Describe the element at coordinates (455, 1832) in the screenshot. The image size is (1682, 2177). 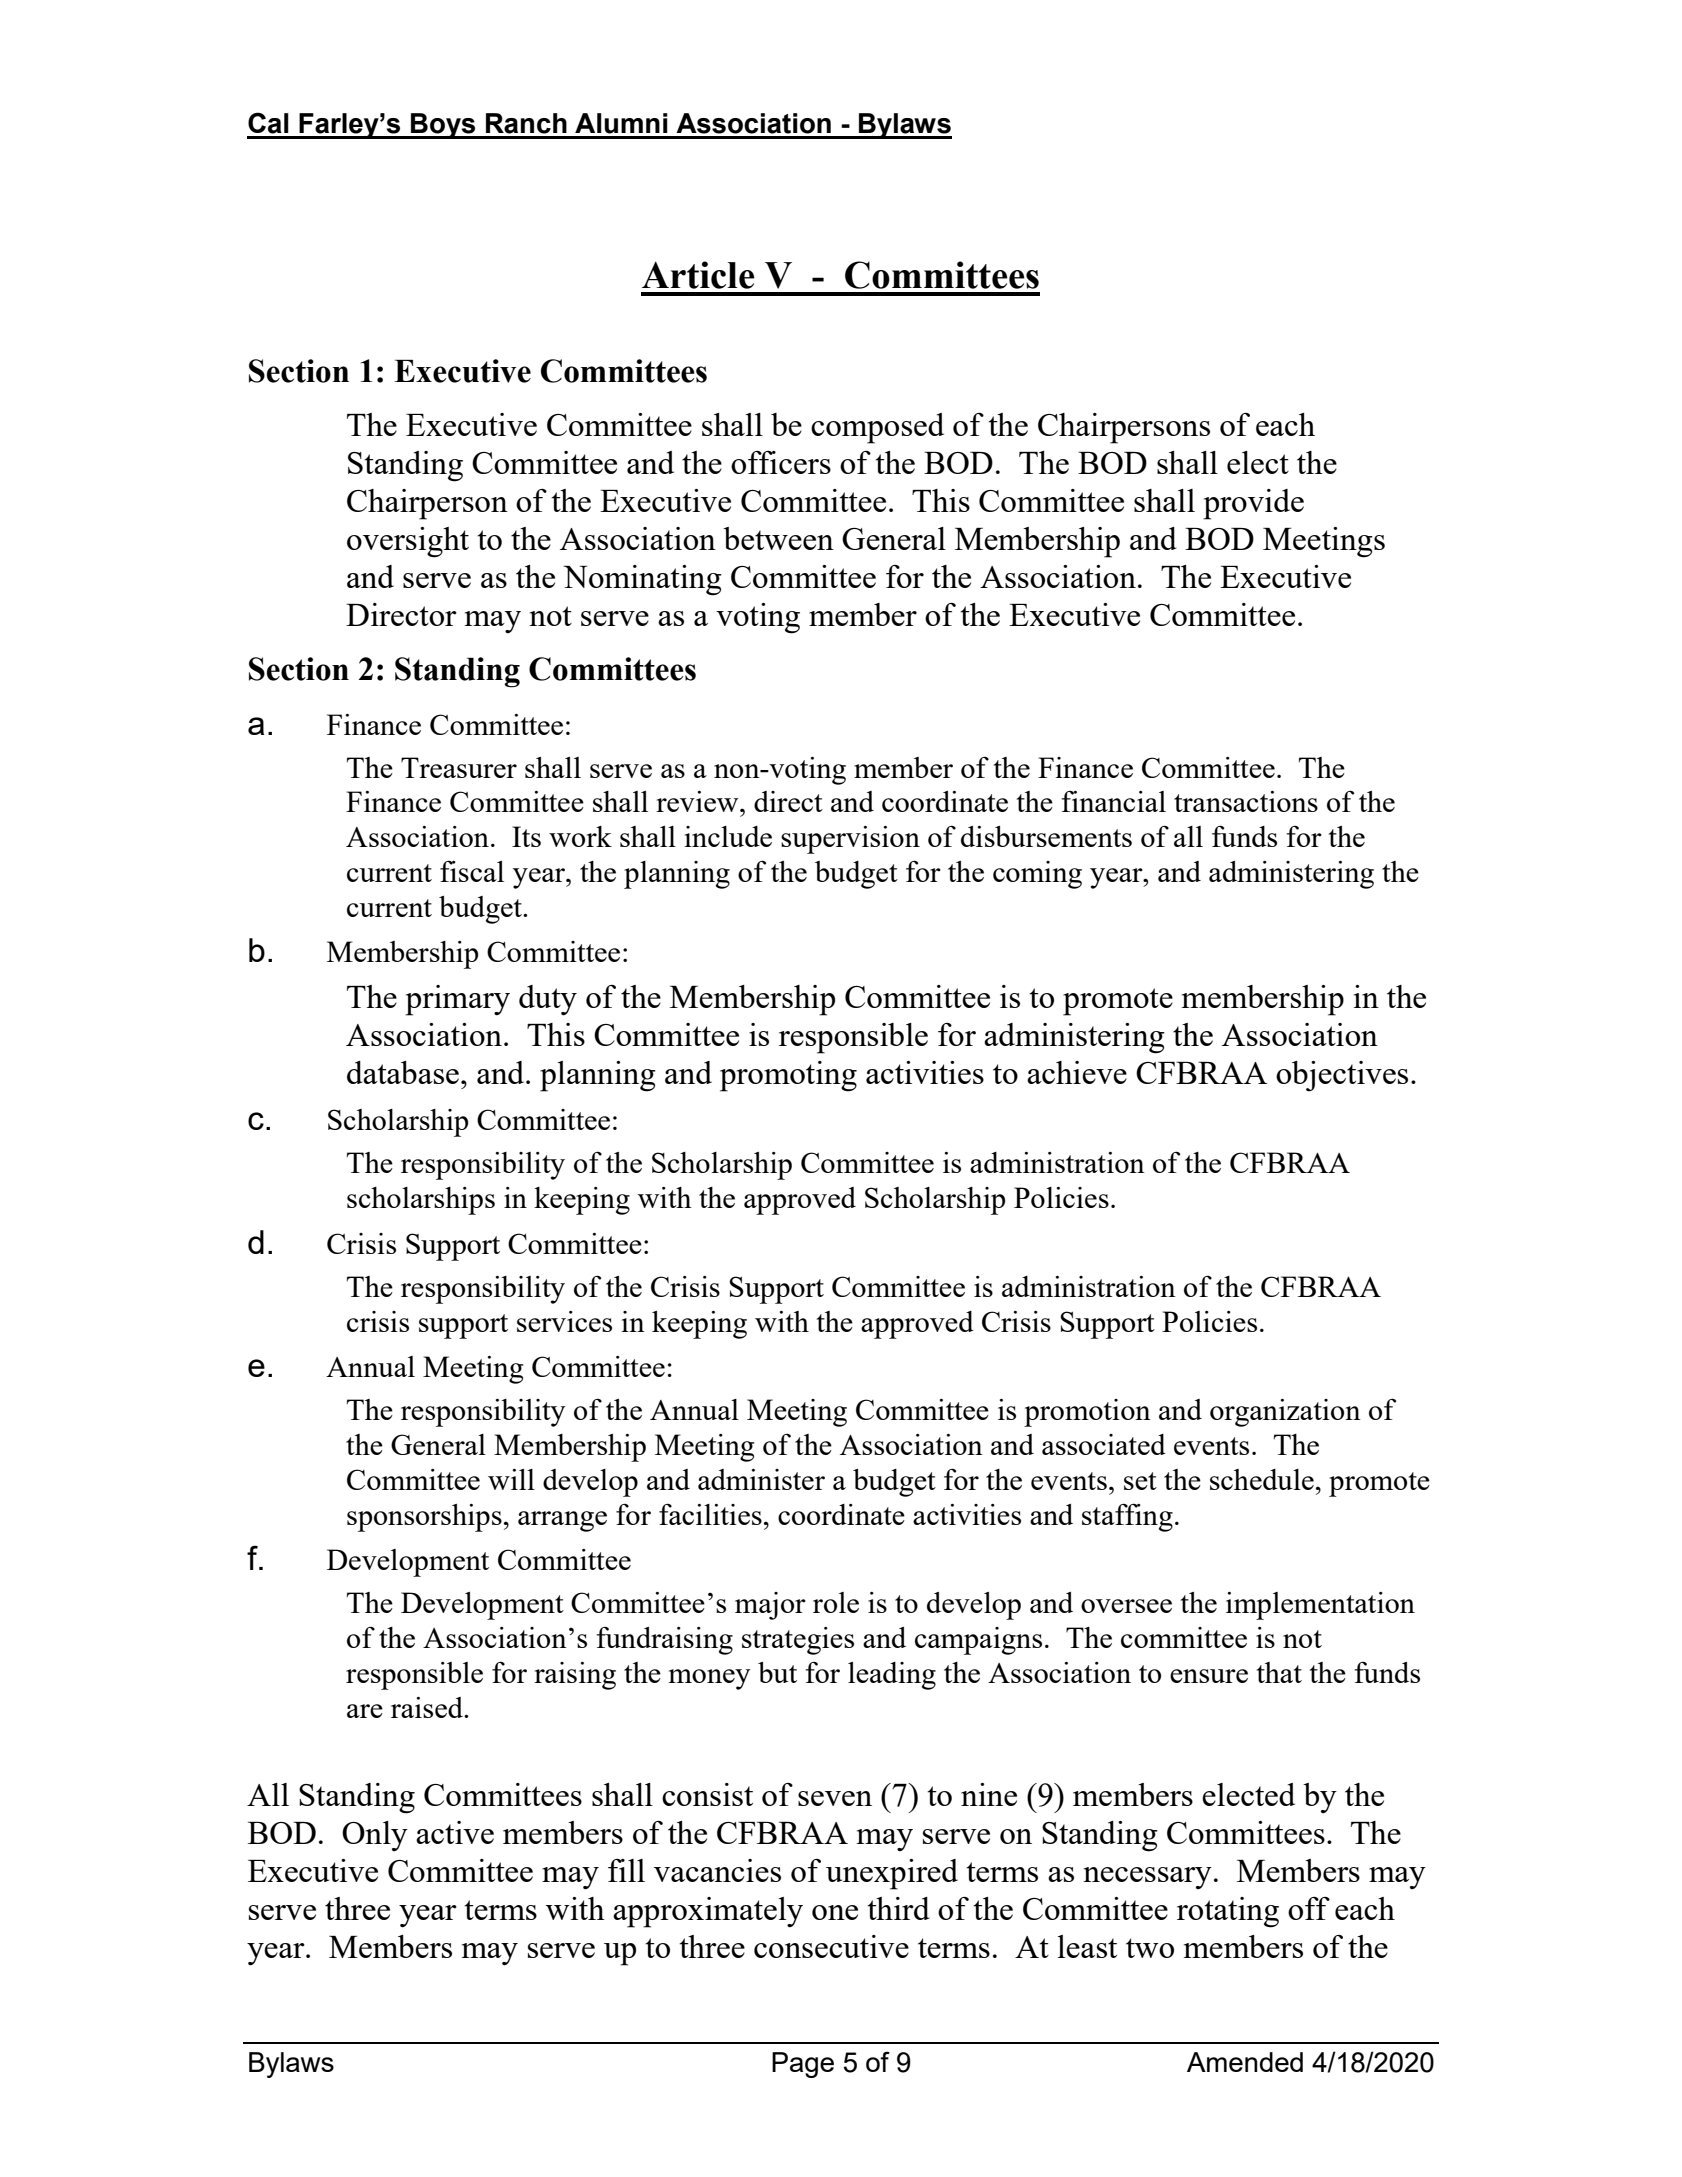
I see `active` at that location.
